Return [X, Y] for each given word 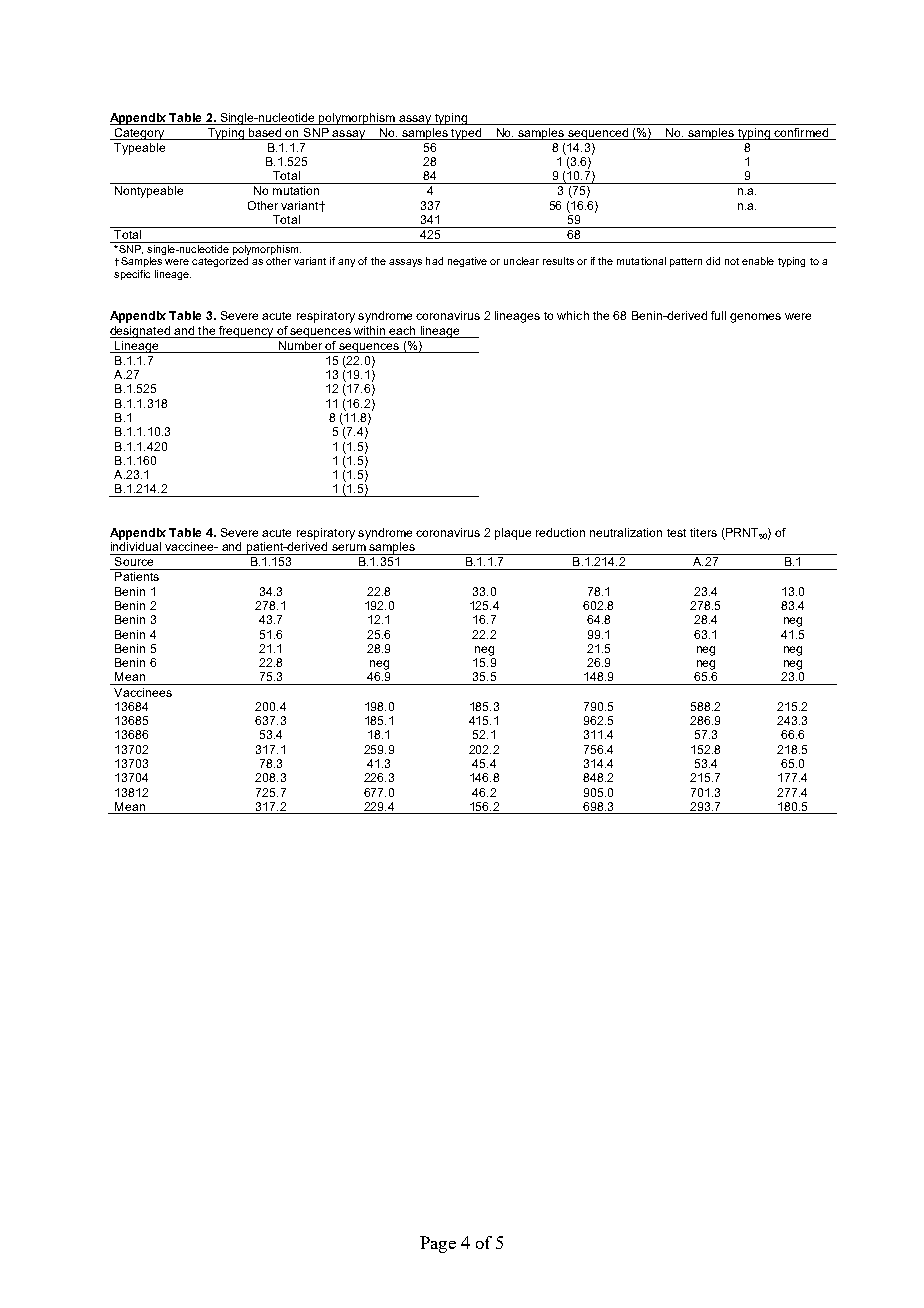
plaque [513, 534]
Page [438, 1244]
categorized [220, 262]
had [434, 261]
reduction [560, 532]
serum [349, 547]
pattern [686, 262]
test [676, 533]
